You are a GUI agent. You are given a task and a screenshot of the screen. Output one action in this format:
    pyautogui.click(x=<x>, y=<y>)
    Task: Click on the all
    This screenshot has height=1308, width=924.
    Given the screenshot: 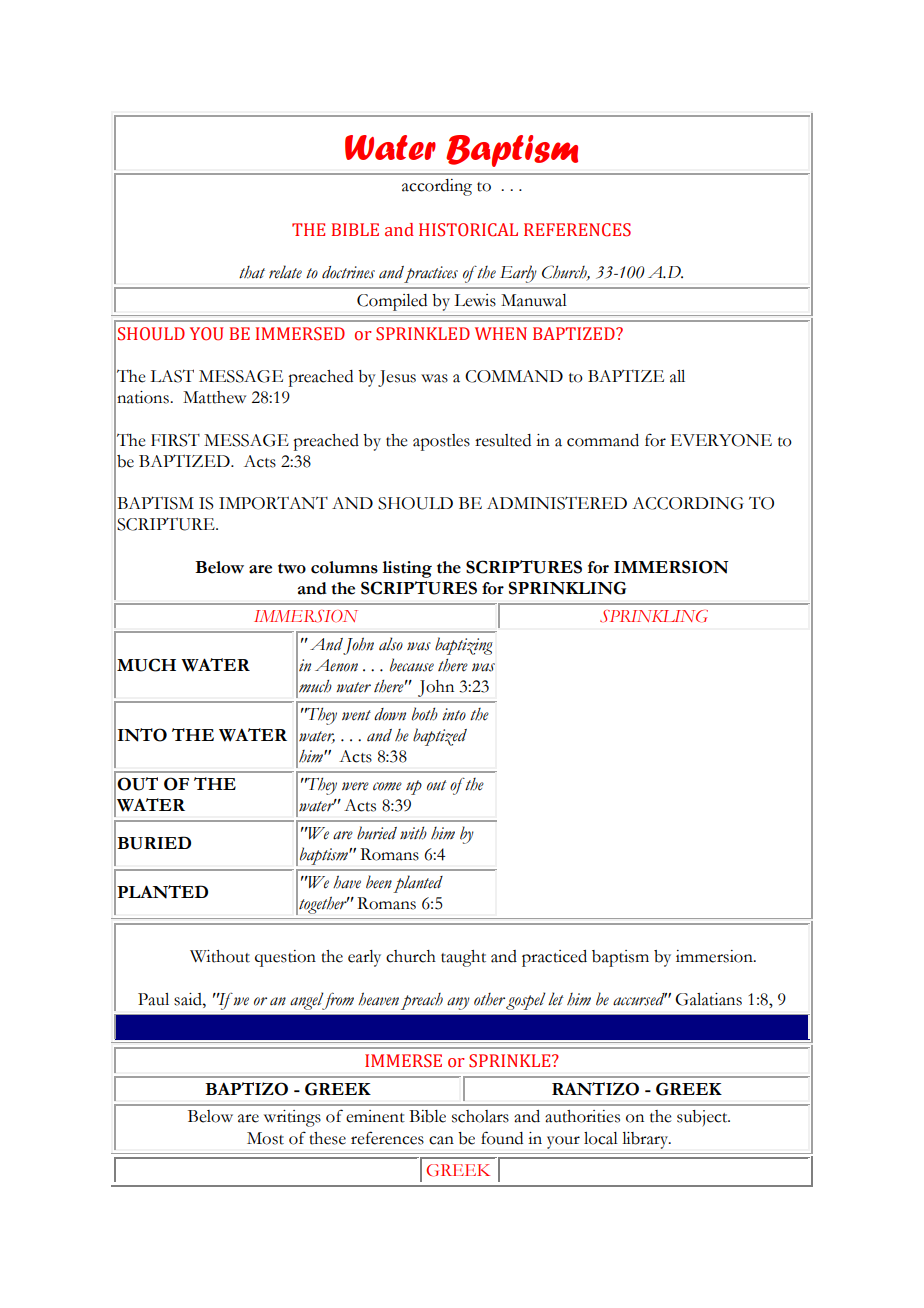 What is the action you would take?
    pyautogui.click(x=677, y=376)
